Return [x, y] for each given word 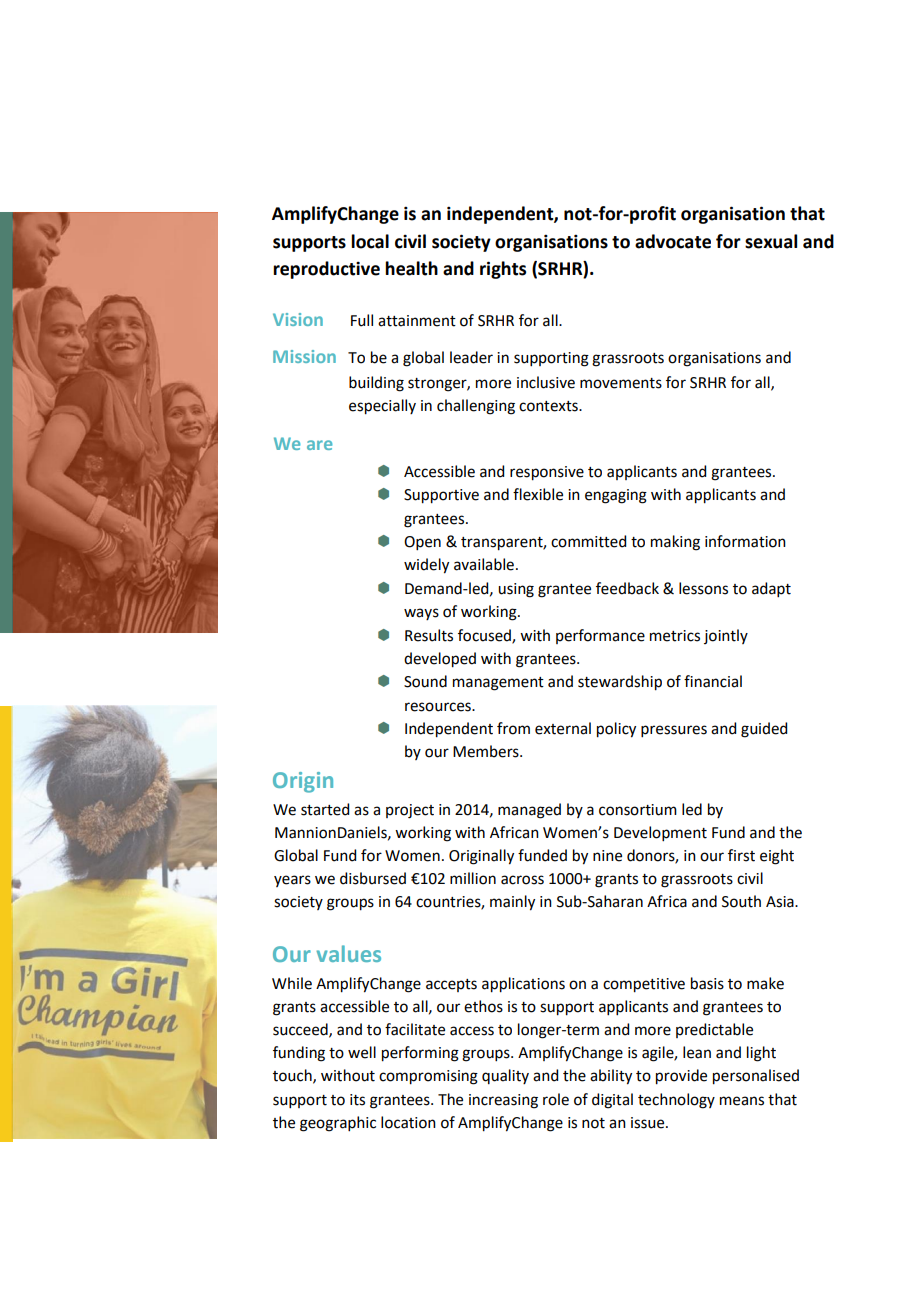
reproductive [326, 270]
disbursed [373, 878]
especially [382, 407]
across [522, 880]
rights [503, 270]
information [745, 541]
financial [713, 681]
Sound [425, 681]
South [741, 901]
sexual [771, 241]
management [498, 684]
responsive [547, 473]
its [357, 1100]
